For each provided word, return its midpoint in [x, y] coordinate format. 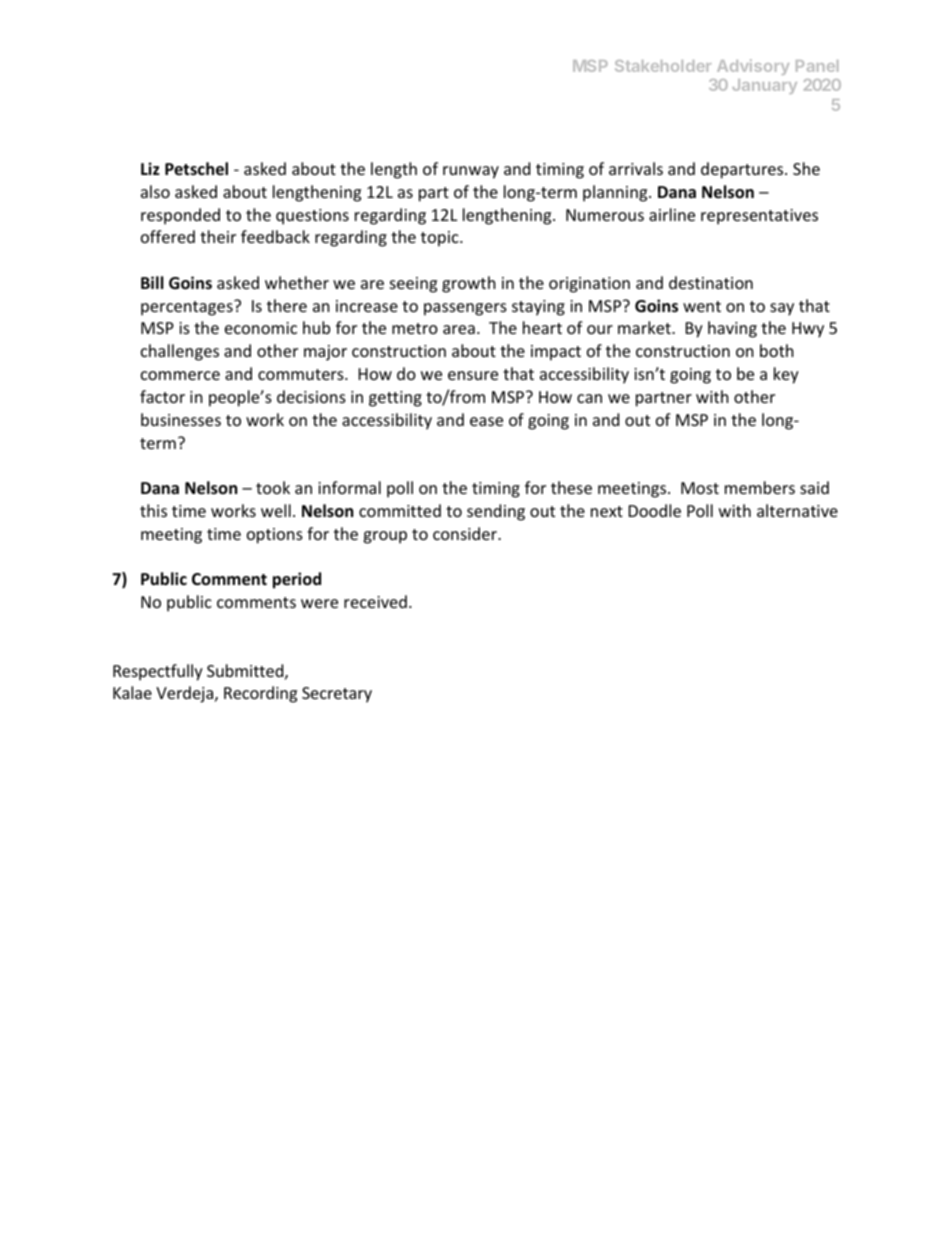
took [273, 487]
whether [297, 282]
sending [496, 512]
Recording [260, 694]
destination [711, 282]
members [760, 487]
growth [469, 284]
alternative [797, 510]
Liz [150, 168]
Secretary [337, 695]
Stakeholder [663, 66]
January [764, 86]
